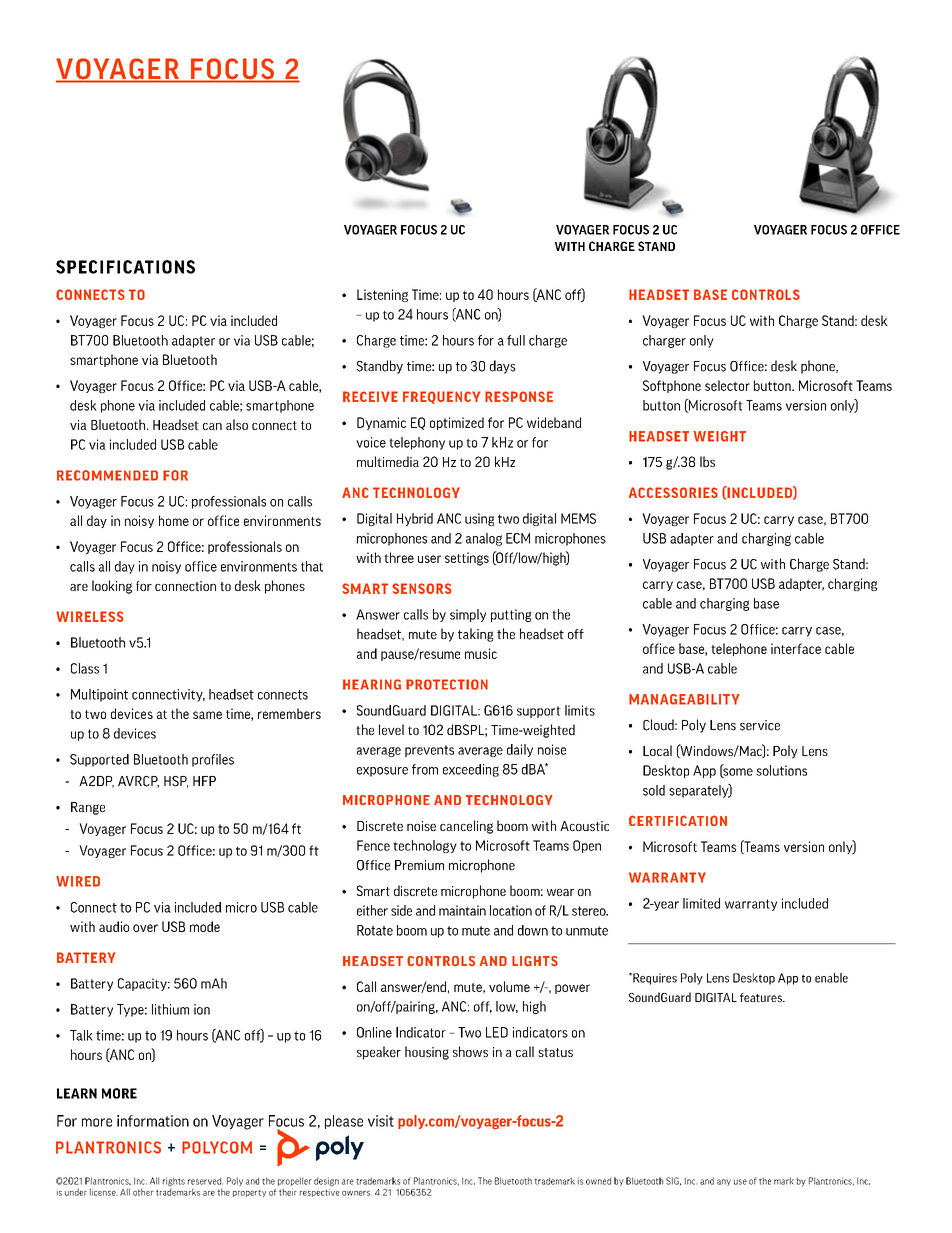 This screenshot has width=952, height=1233. Describe the element at coordinates (421, 588) in the screenshot. I see `SENSORS` at that location.
